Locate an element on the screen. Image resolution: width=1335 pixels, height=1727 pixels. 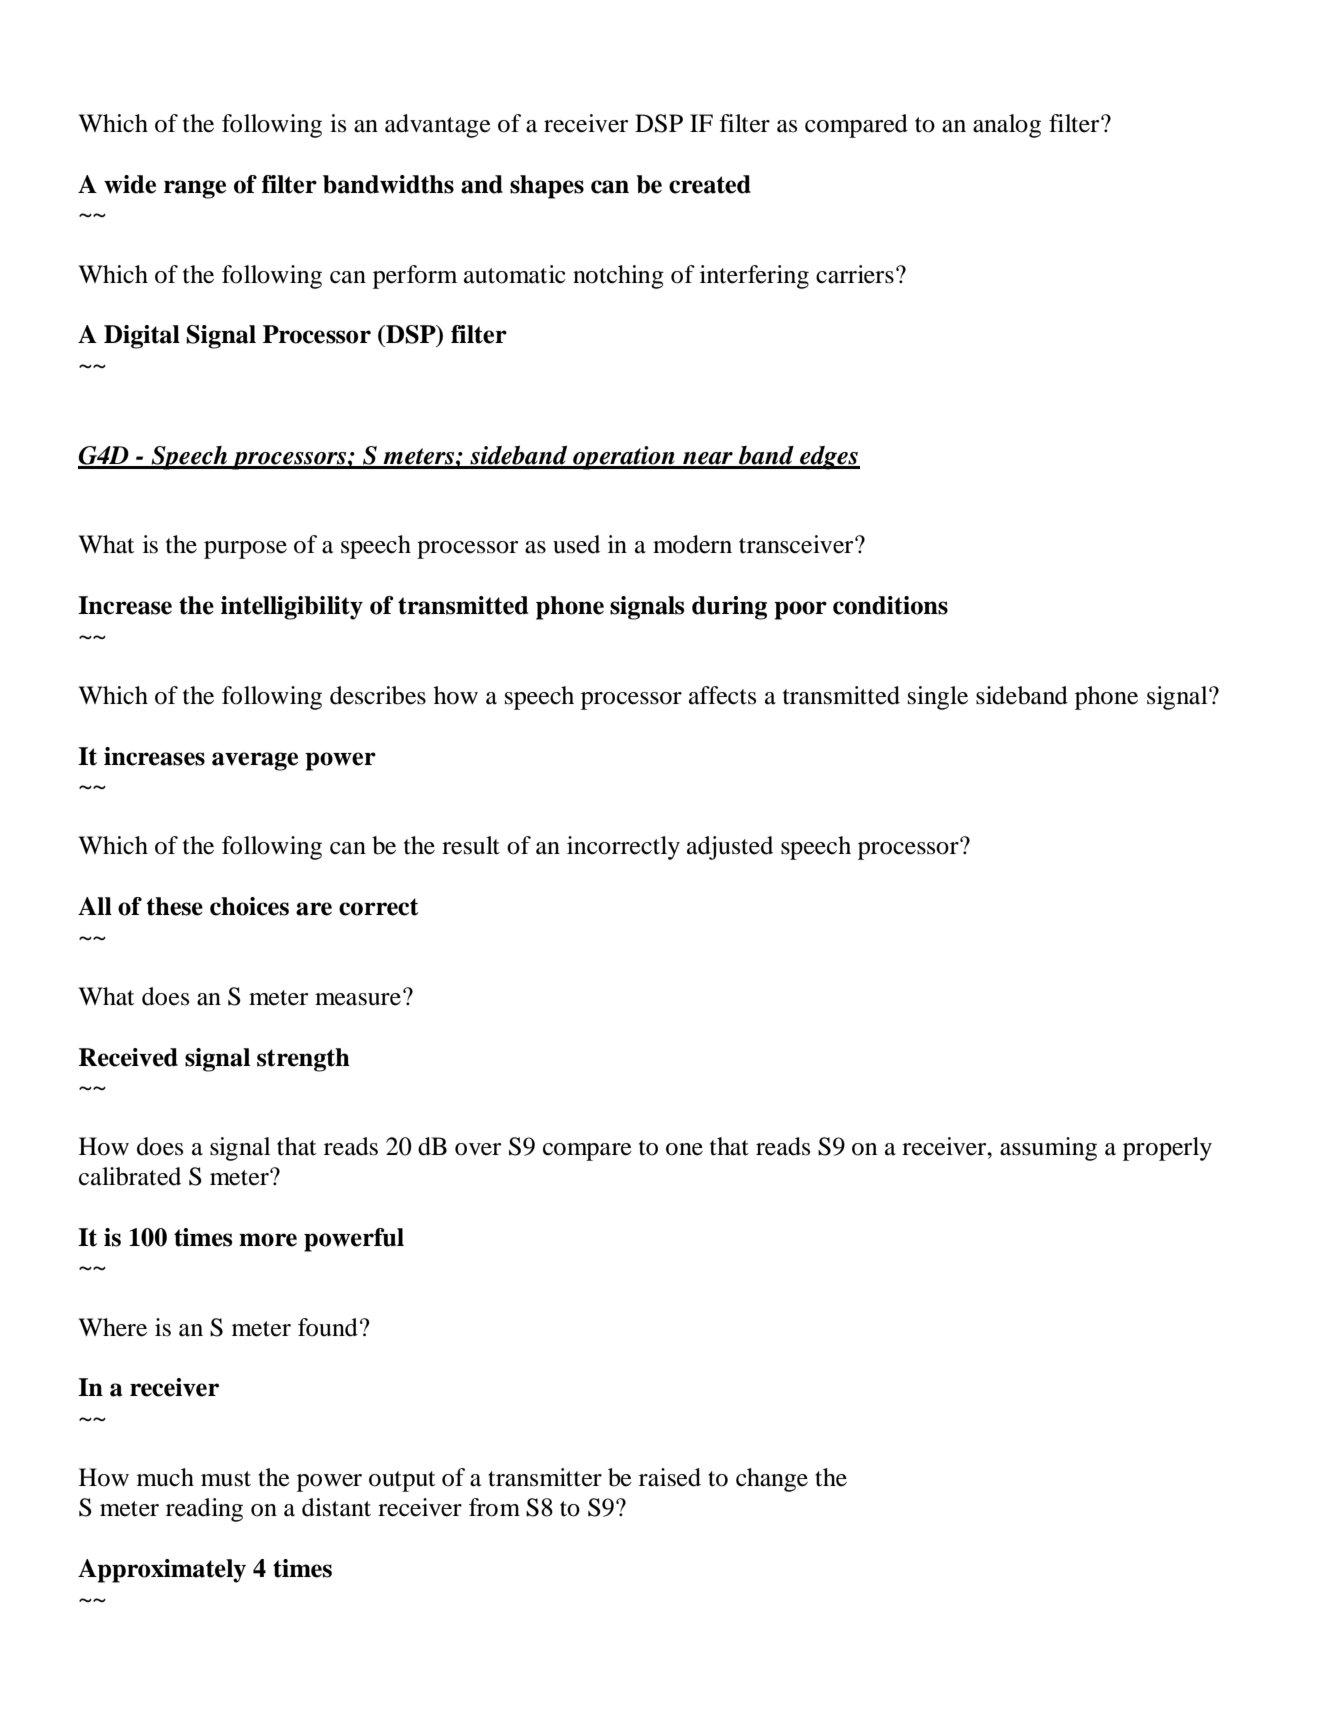
single is located at coordinates (938, 698).
